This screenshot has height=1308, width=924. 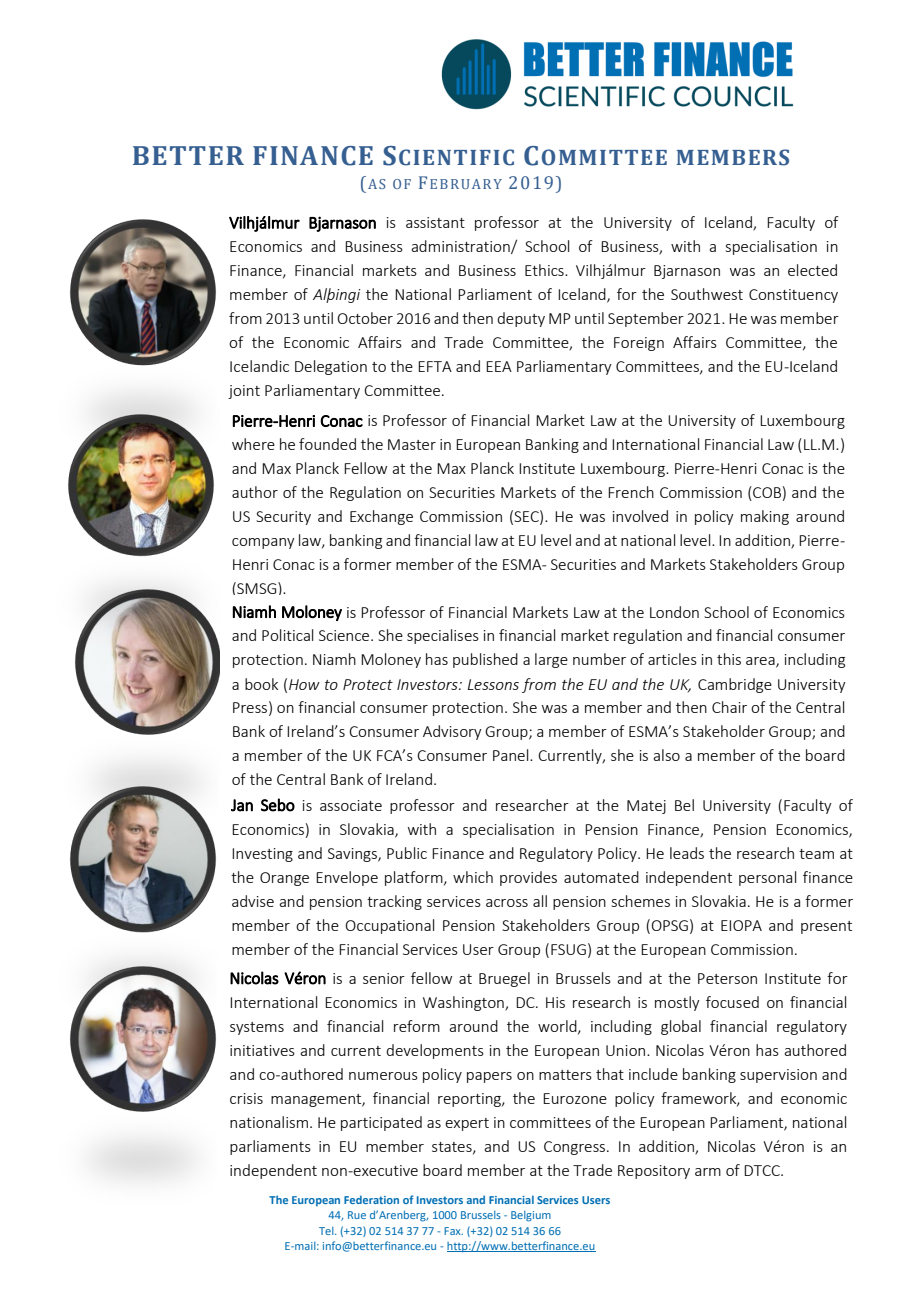 I want to click on Security, so click(x=283, y=518).
